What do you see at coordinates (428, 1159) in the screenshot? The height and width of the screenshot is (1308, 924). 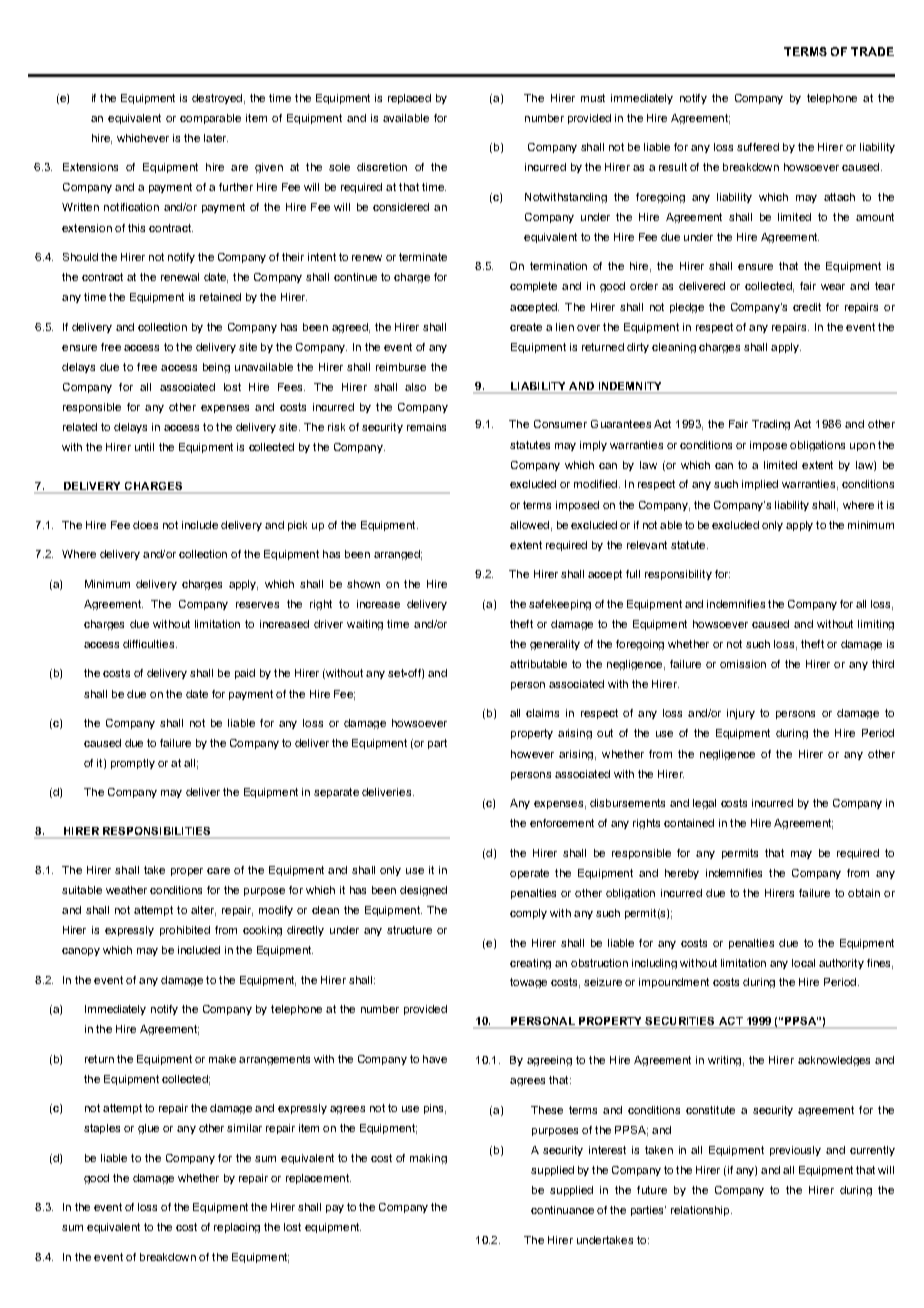 I see `making` at bounding box center [428, 1159].
